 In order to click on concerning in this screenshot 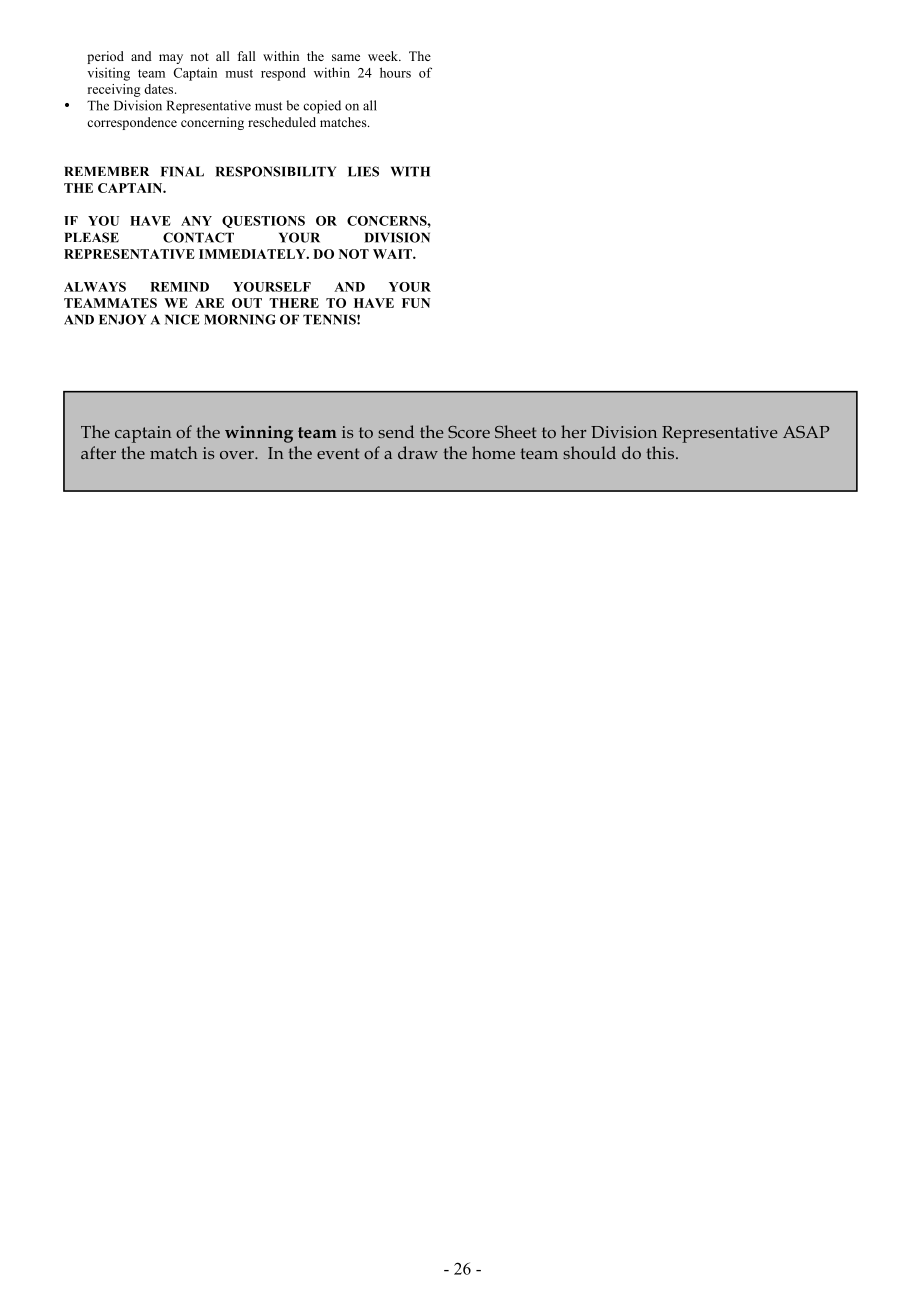, I will do `click(212, 123)`.
